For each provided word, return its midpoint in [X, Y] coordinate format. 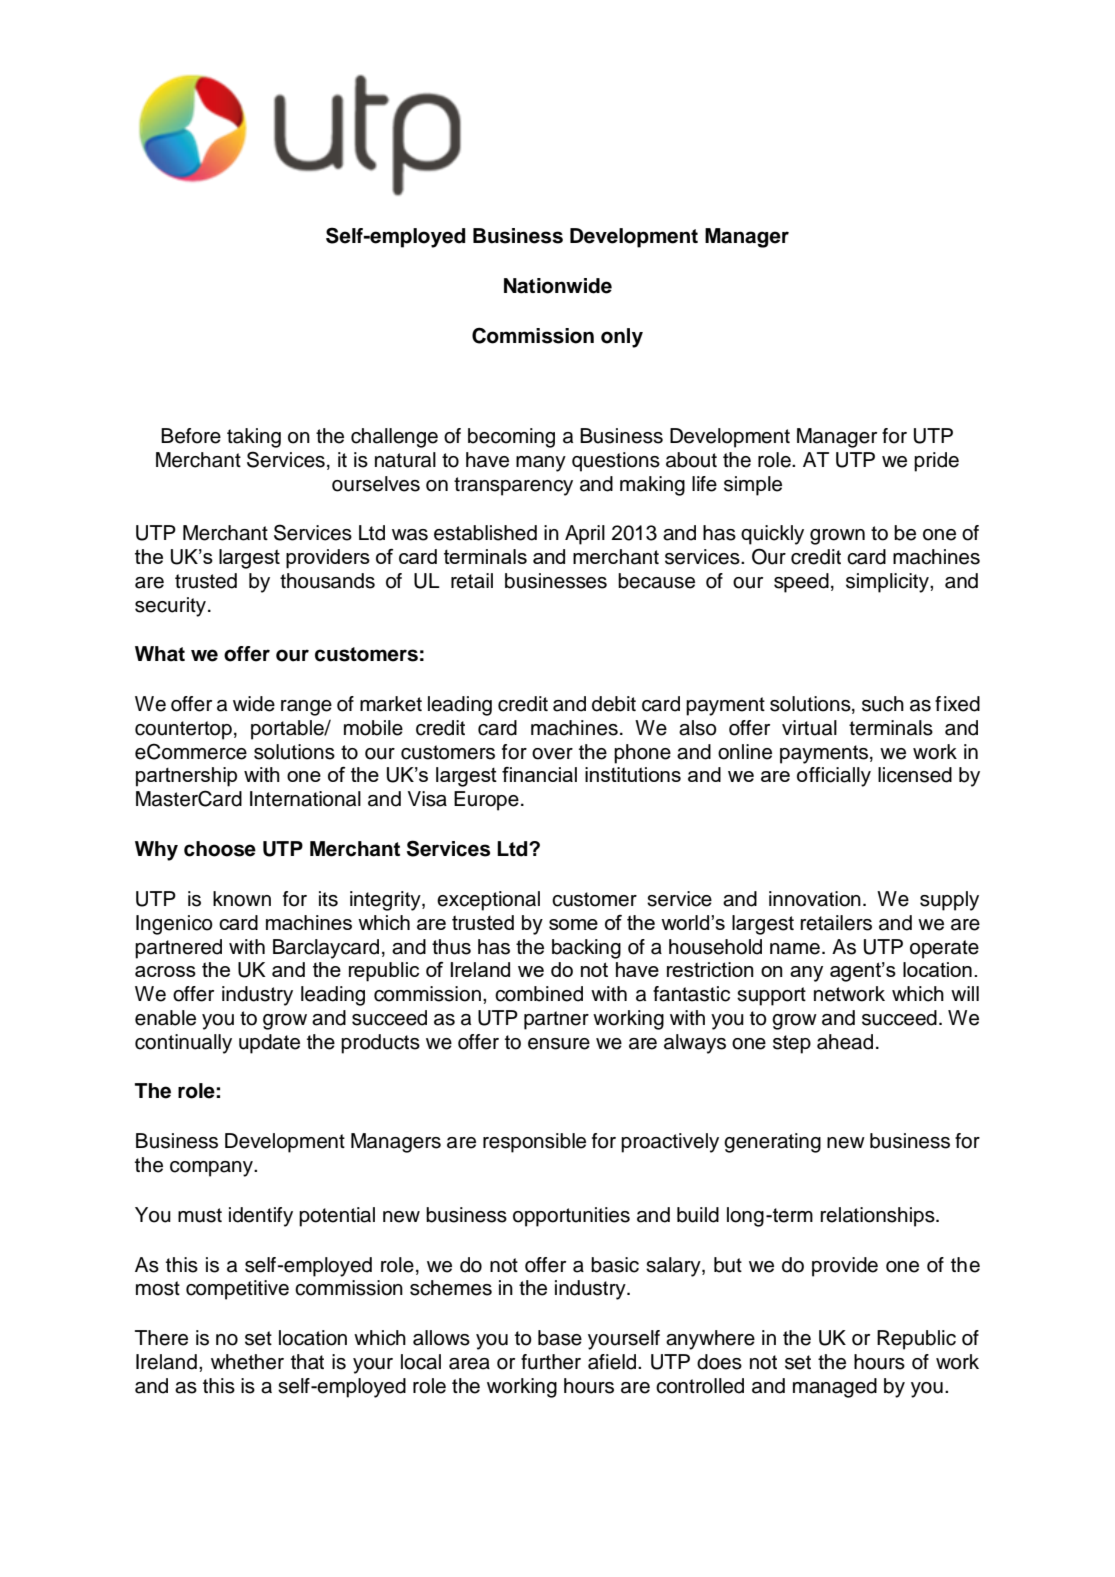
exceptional [488, 901]
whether [247, 1362]
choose [220, 849]
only [622, 338]
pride [936, 462]
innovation [815, 899]
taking [254, 438]
